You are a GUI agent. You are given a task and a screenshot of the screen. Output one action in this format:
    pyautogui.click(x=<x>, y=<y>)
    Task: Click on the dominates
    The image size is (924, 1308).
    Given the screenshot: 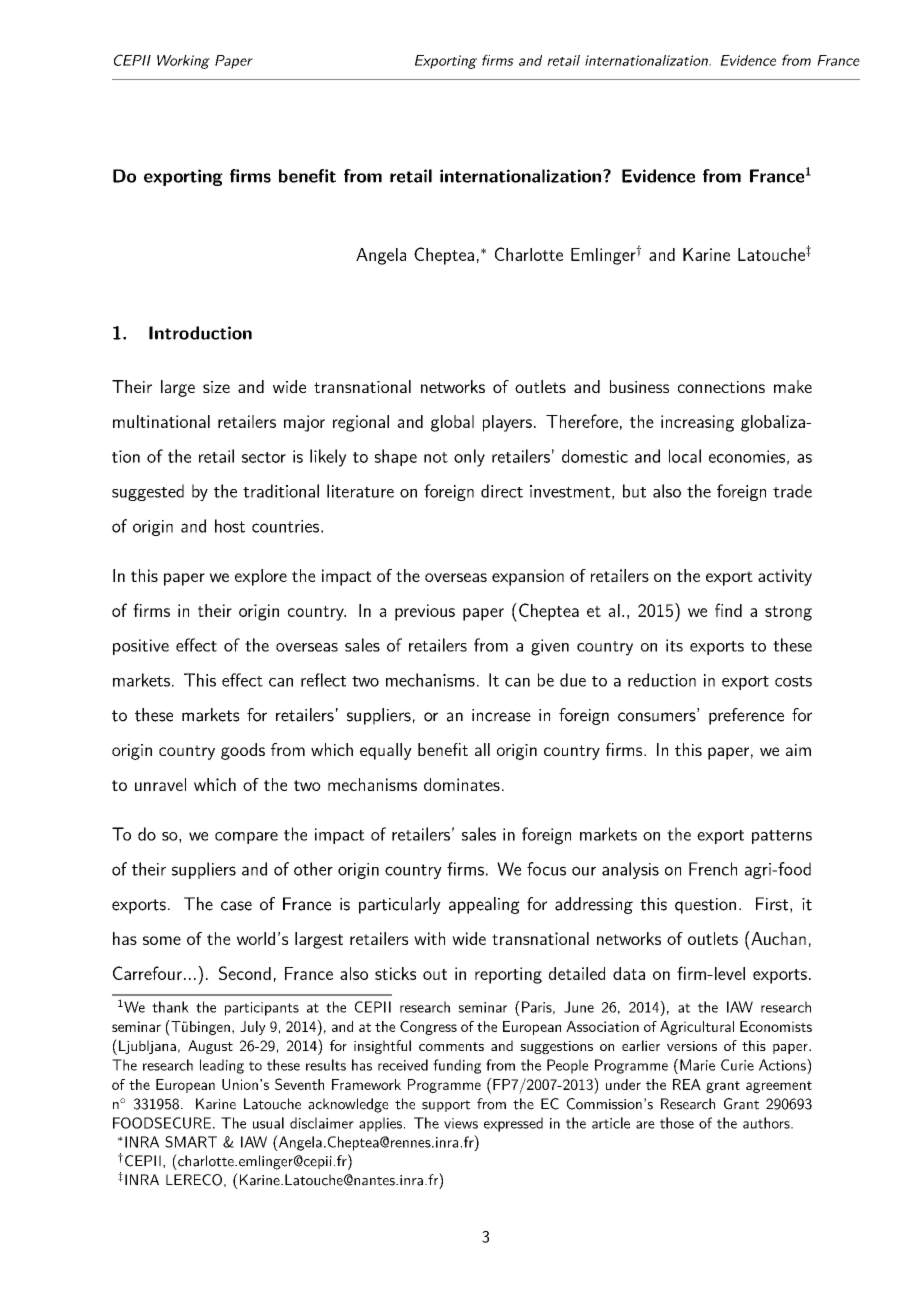 What is the action you would take?
    pyautogui.click(x=462, y=784)
